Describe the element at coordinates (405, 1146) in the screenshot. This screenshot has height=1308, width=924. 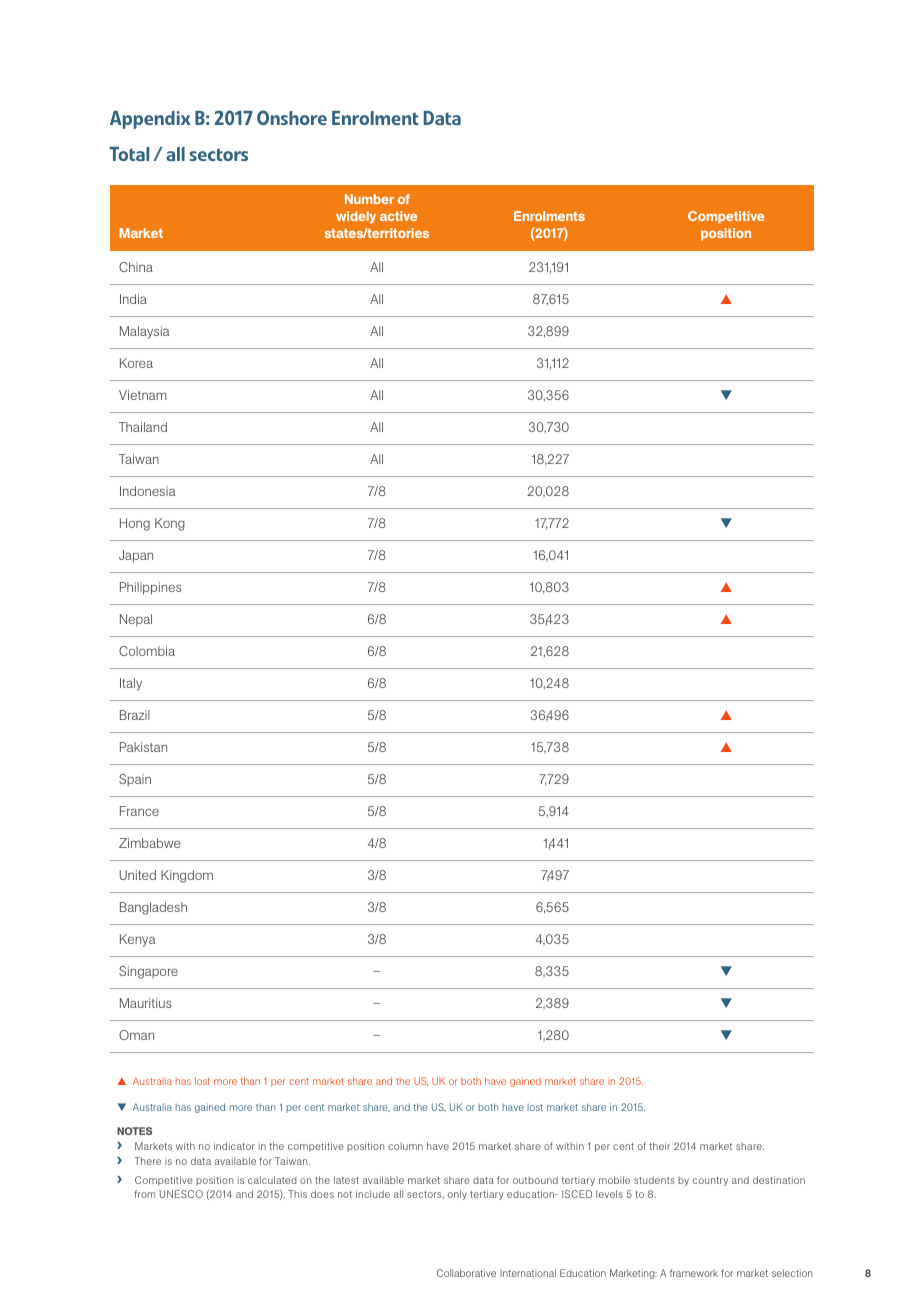
I see `column` at that location.
